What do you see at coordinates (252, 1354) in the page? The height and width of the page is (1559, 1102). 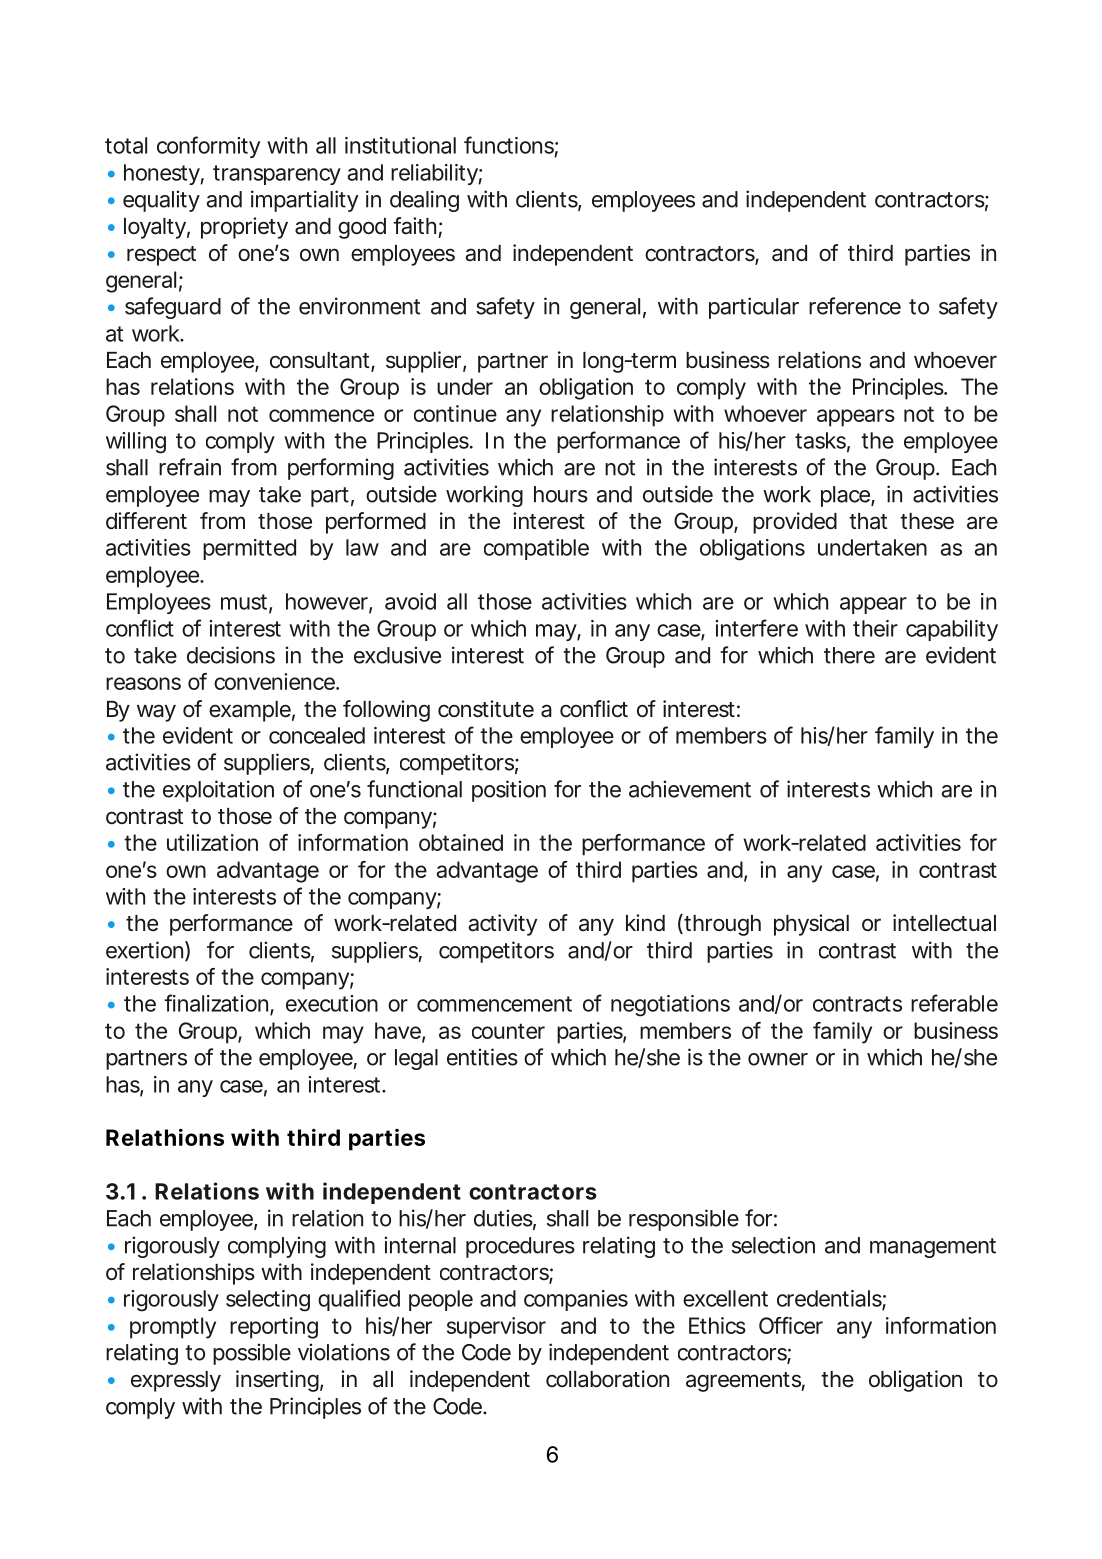 I see `possible` at bounding box center [252, 1354].
